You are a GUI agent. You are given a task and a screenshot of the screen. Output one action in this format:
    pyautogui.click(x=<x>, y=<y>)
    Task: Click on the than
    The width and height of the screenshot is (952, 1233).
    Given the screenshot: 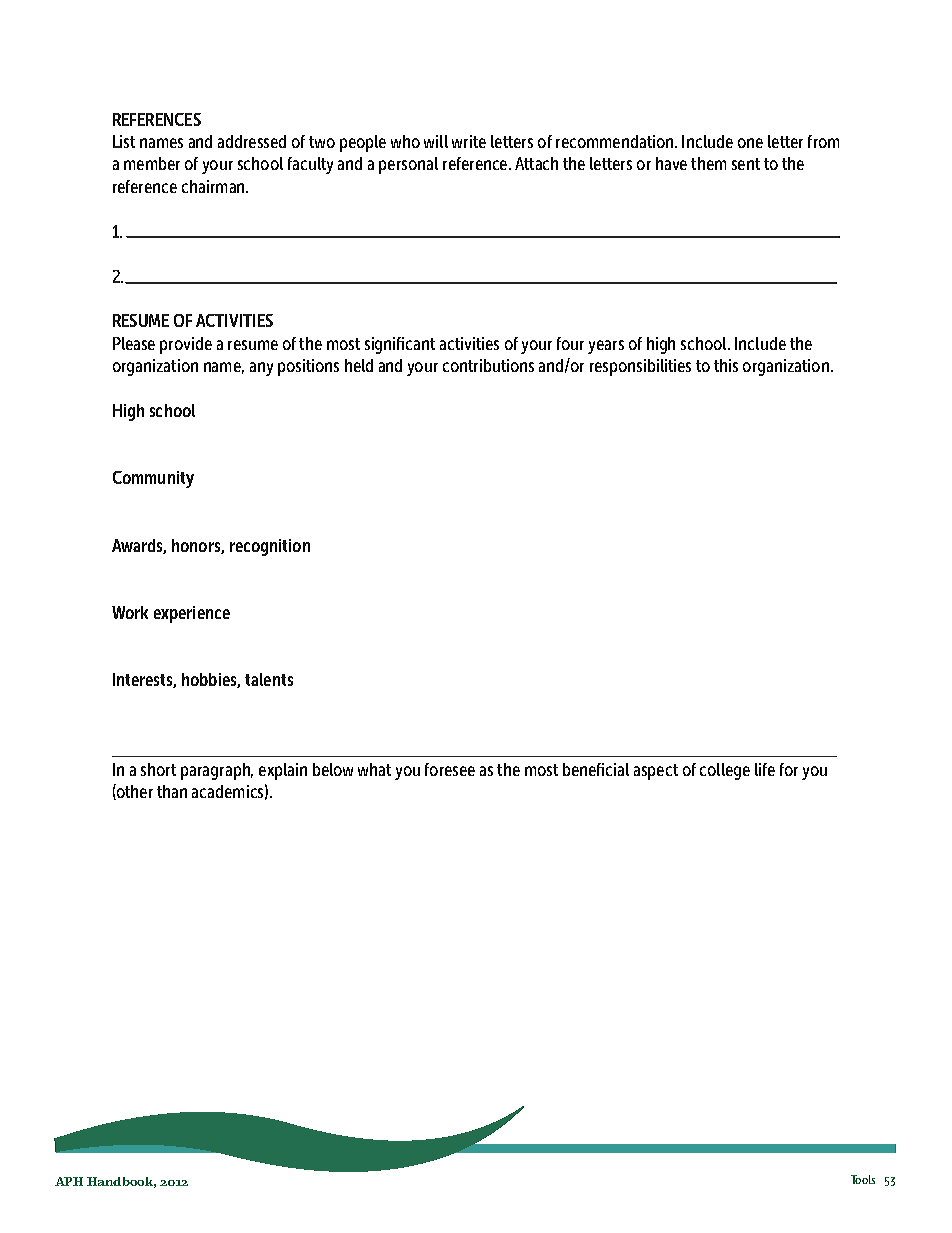 What is the action you would take?
    pyautogui.click(x=172, y=791)
